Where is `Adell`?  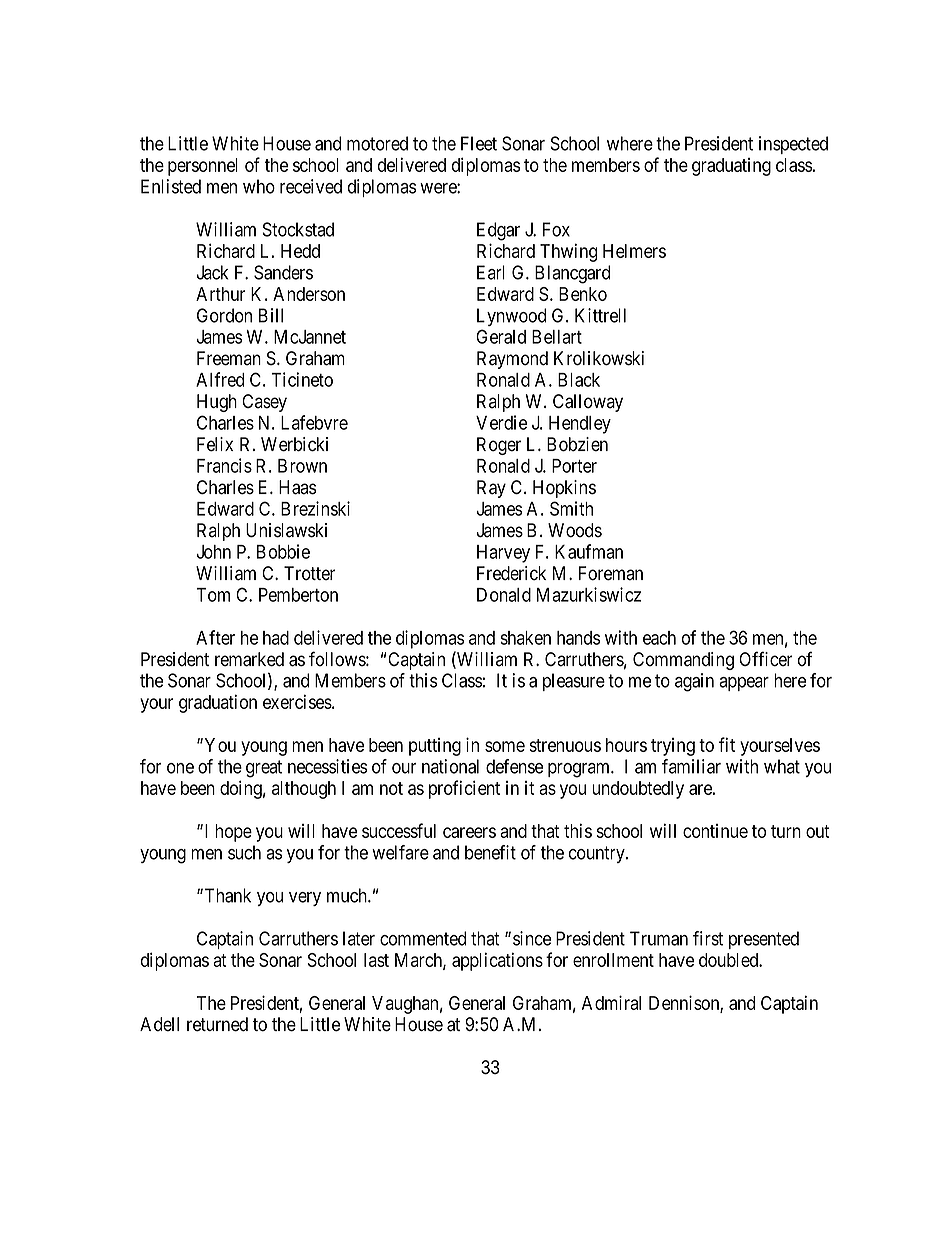 Adell is located at coordinates (159, 1024).
